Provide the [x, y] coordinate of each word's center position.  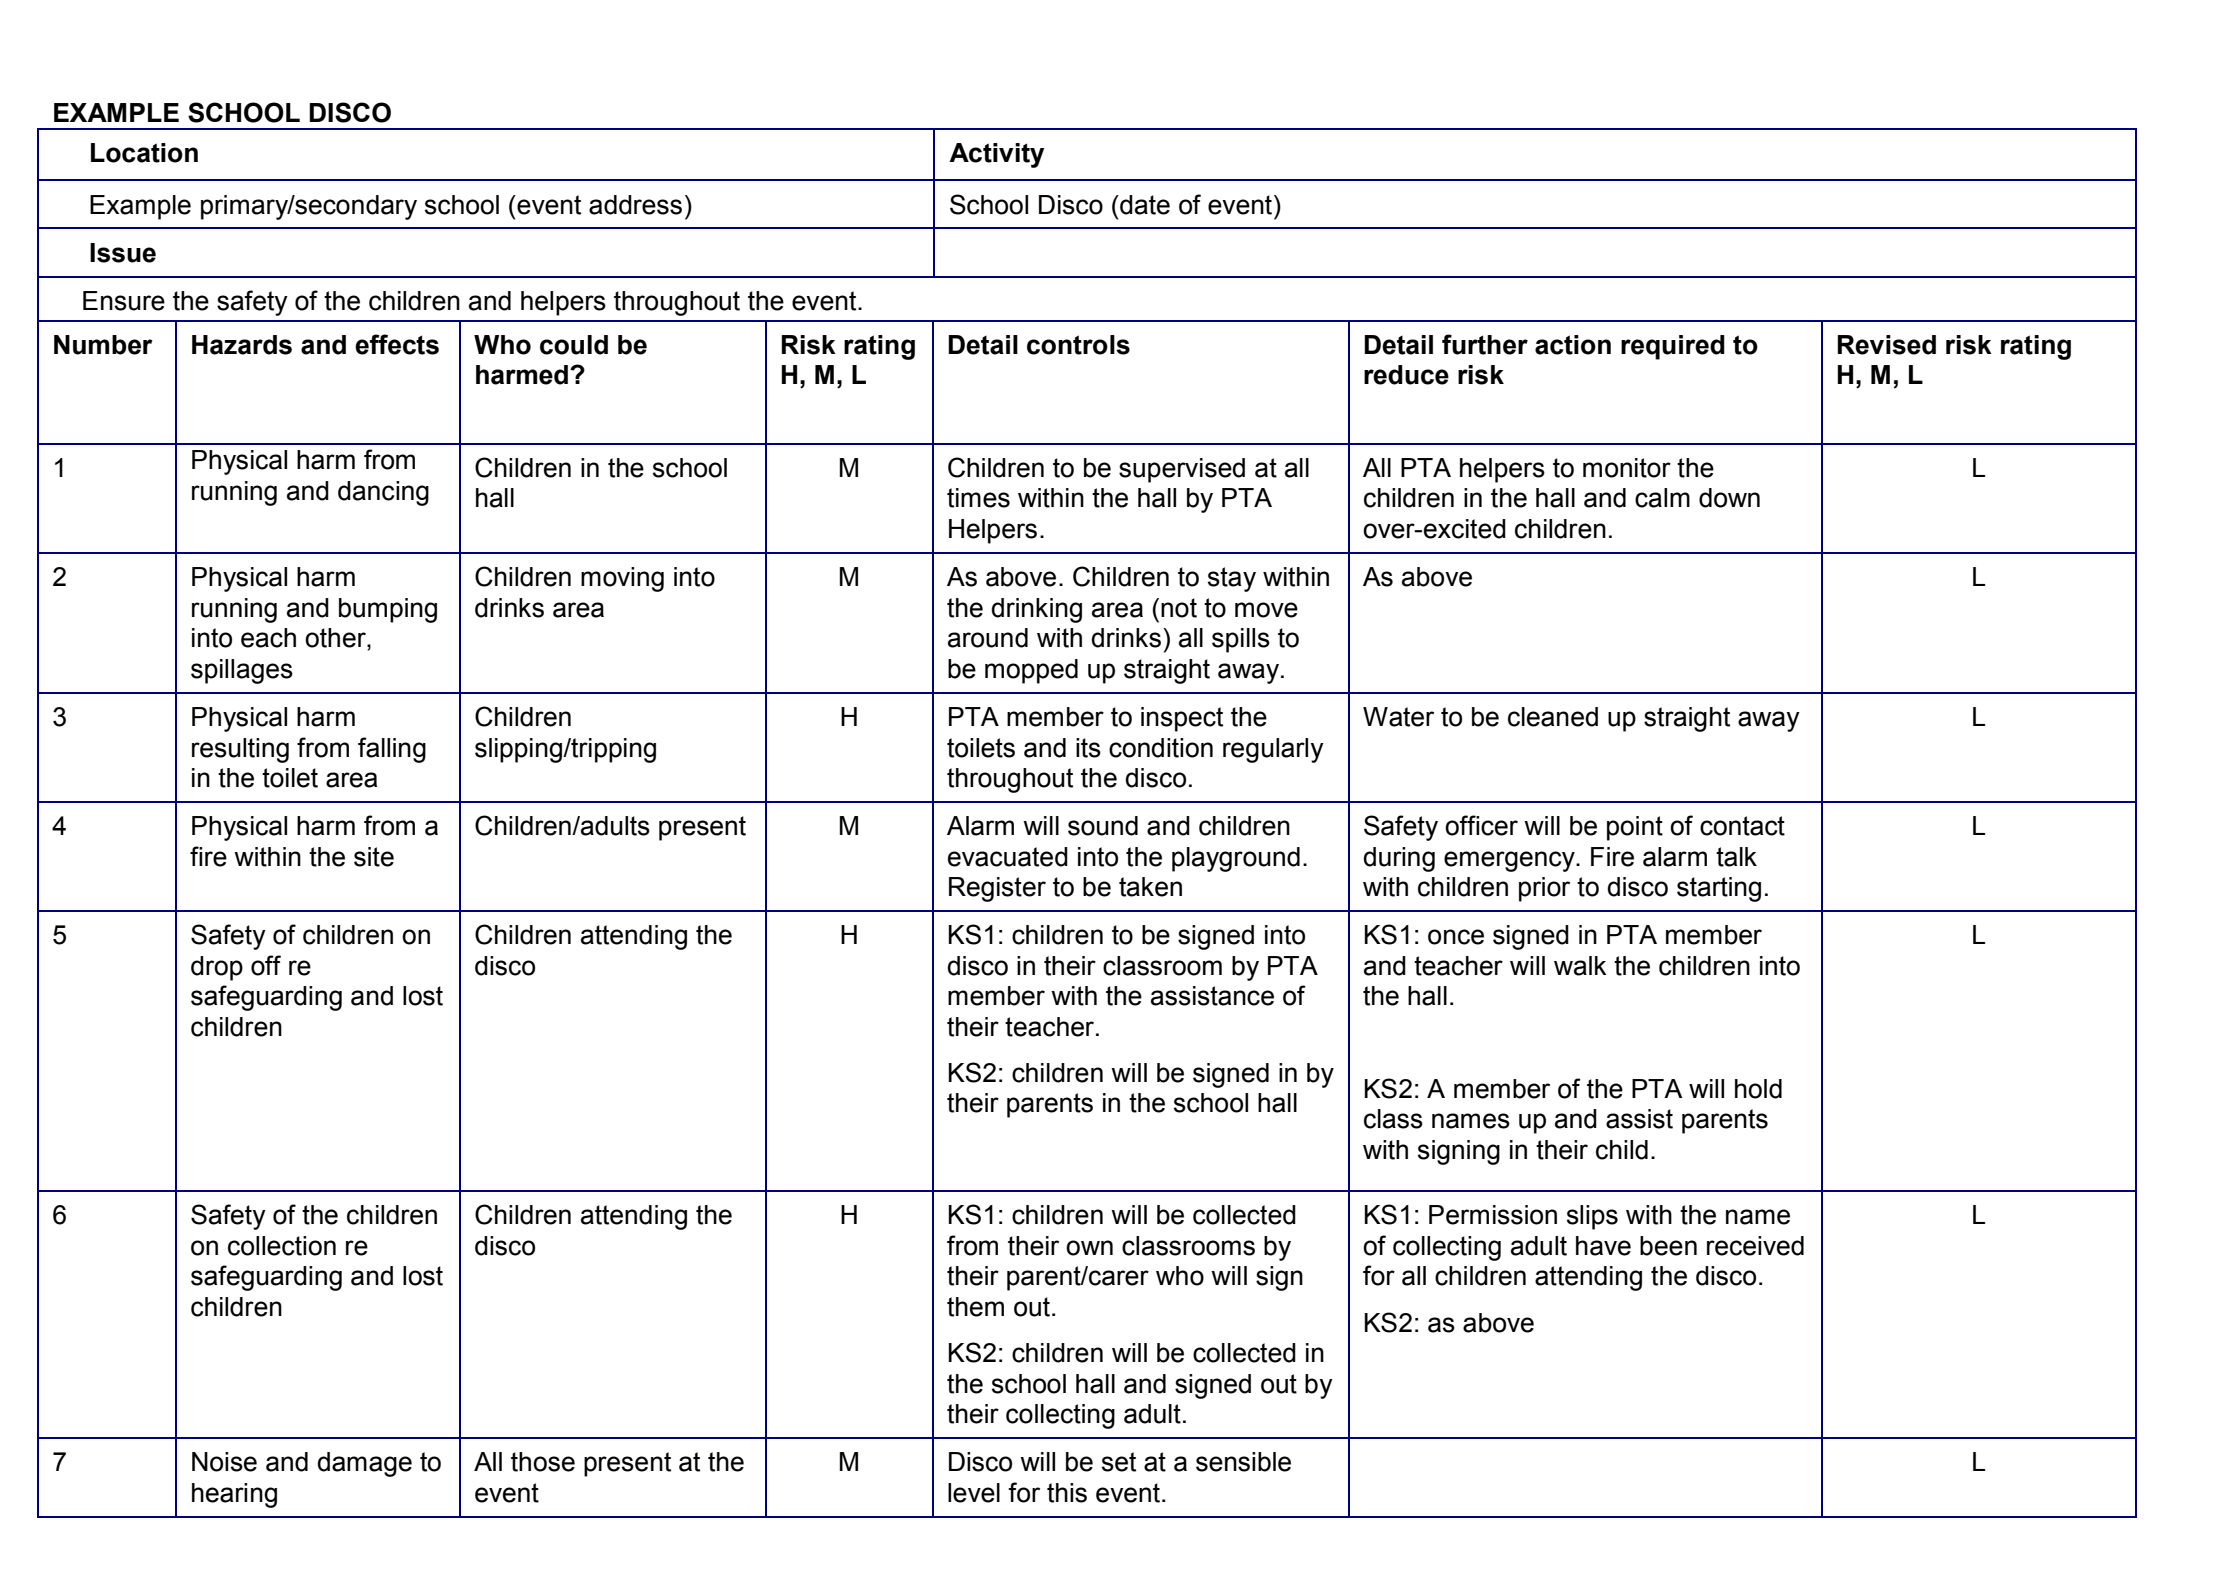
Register [997, 889]
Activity [996, 155]
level [974, 1493]
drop [217, 968]
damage [364, 1464]
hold [1758, 1089]
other [336, 638]
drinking [1036, 610]
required [1673, 347]
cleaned [1553, 717]
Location [144, 153]
